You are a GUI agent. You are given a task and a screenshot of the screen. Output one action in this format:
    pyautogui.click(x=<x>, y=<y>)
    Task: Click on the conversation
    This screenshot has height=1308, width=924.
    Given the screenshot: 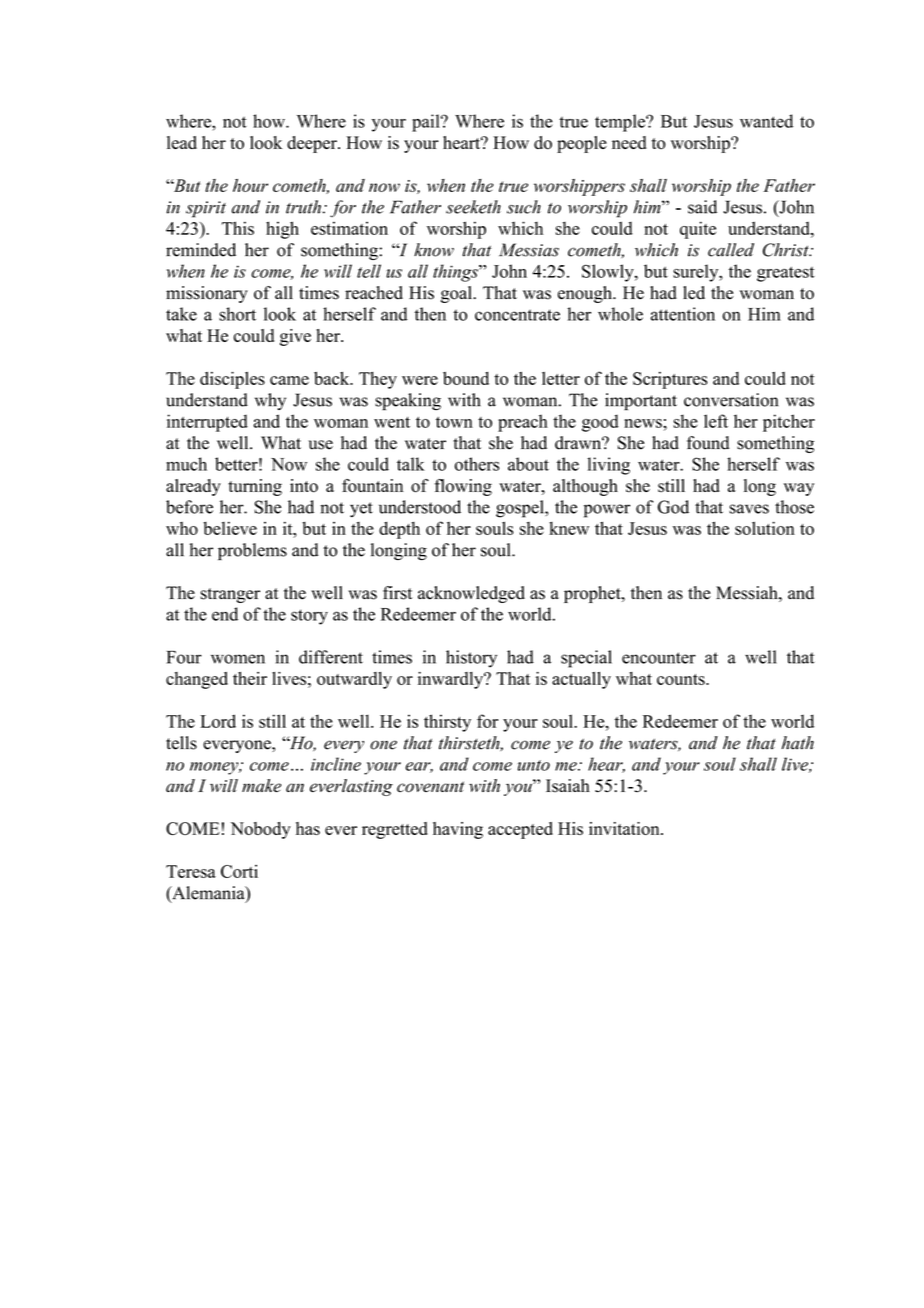 What is the action you would take?
    pyautogui.click(x=731, y=400)
